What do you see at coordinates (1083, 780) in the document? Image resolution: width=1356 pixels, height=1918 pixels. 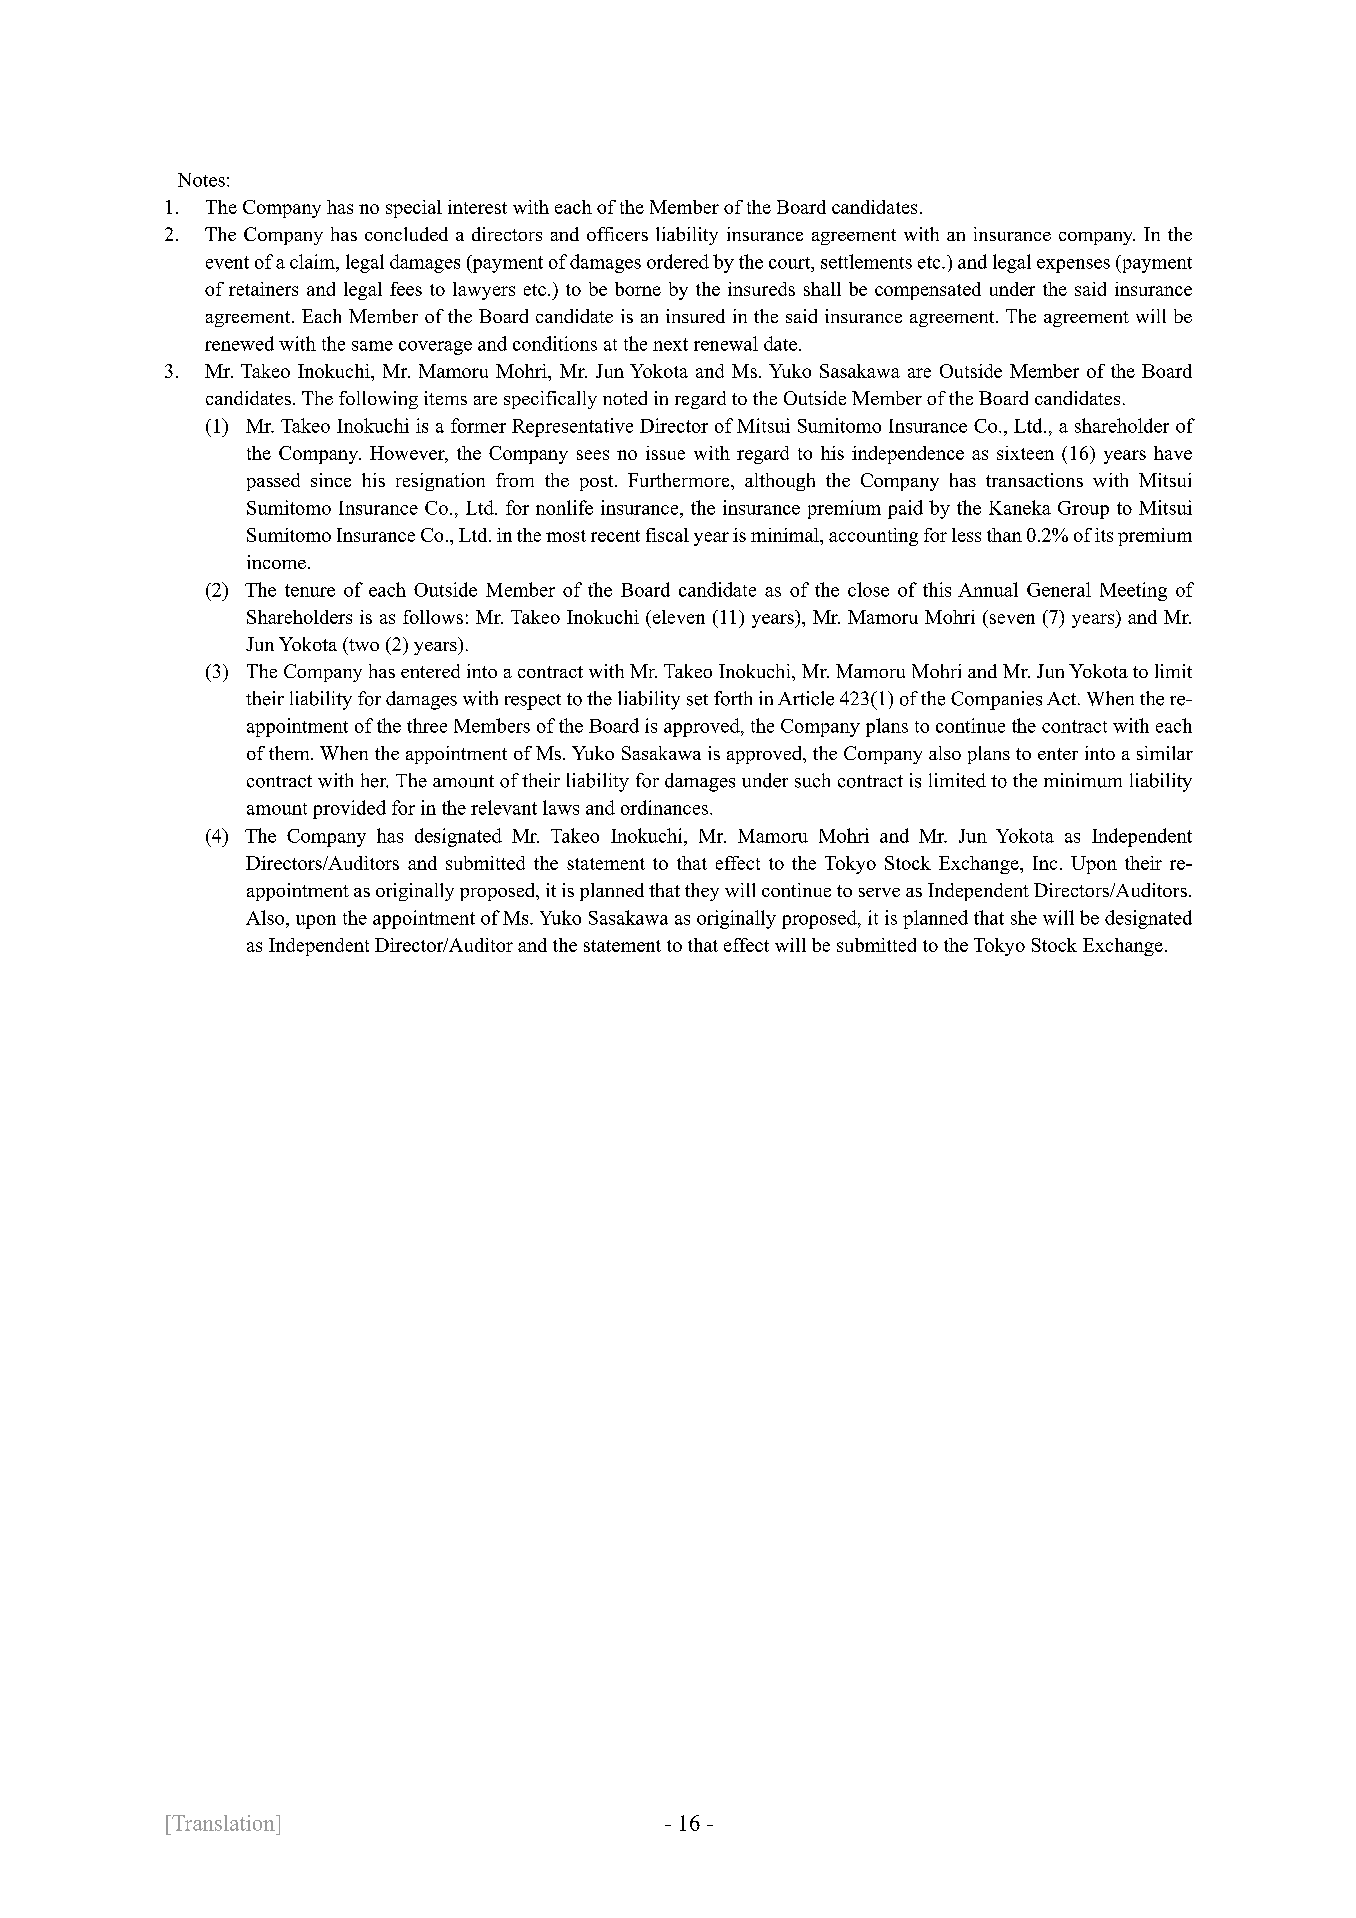 I see `minimum` at bounding box center [1083, 780].
